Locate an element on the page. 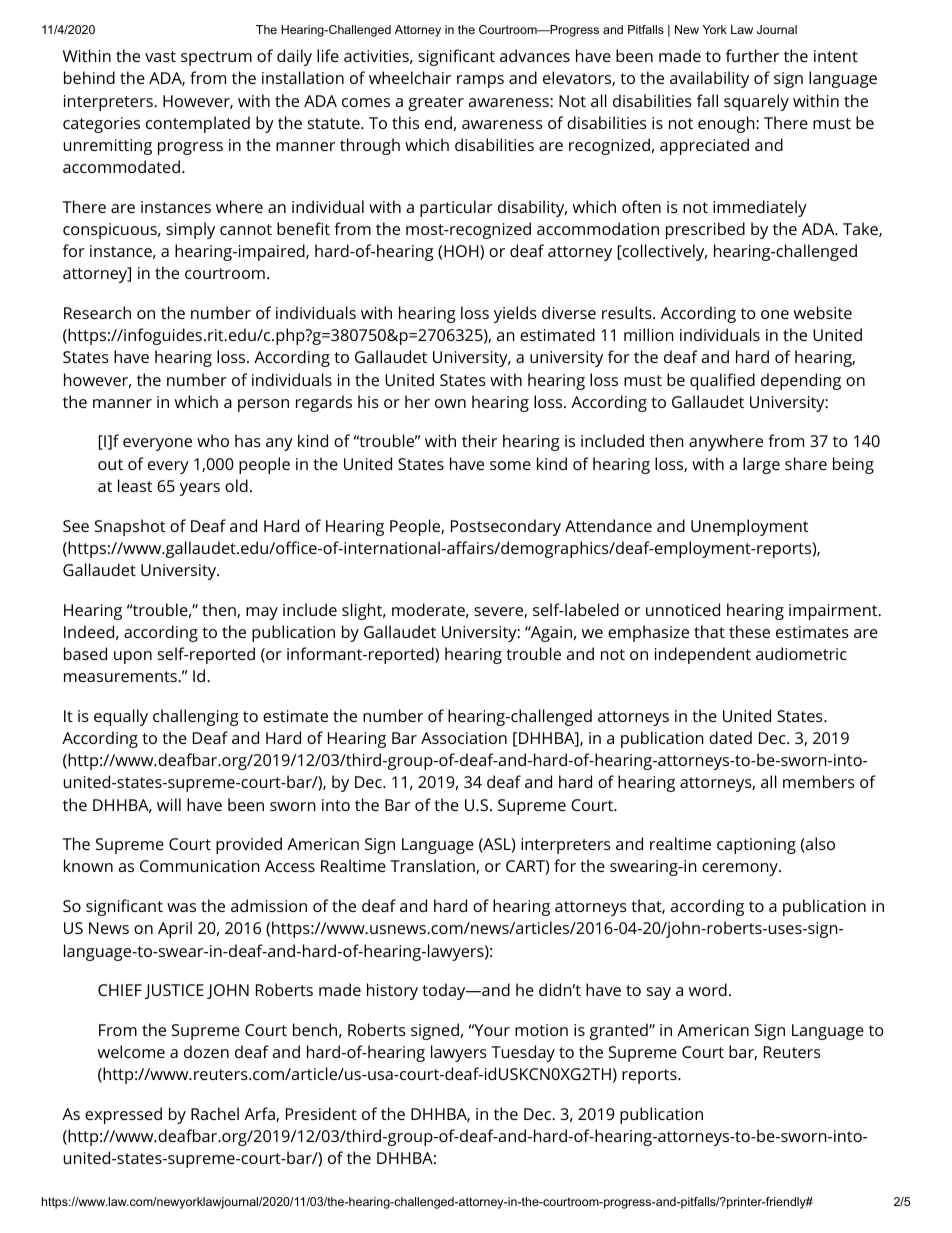  these is located at coordinates (749, 631).
